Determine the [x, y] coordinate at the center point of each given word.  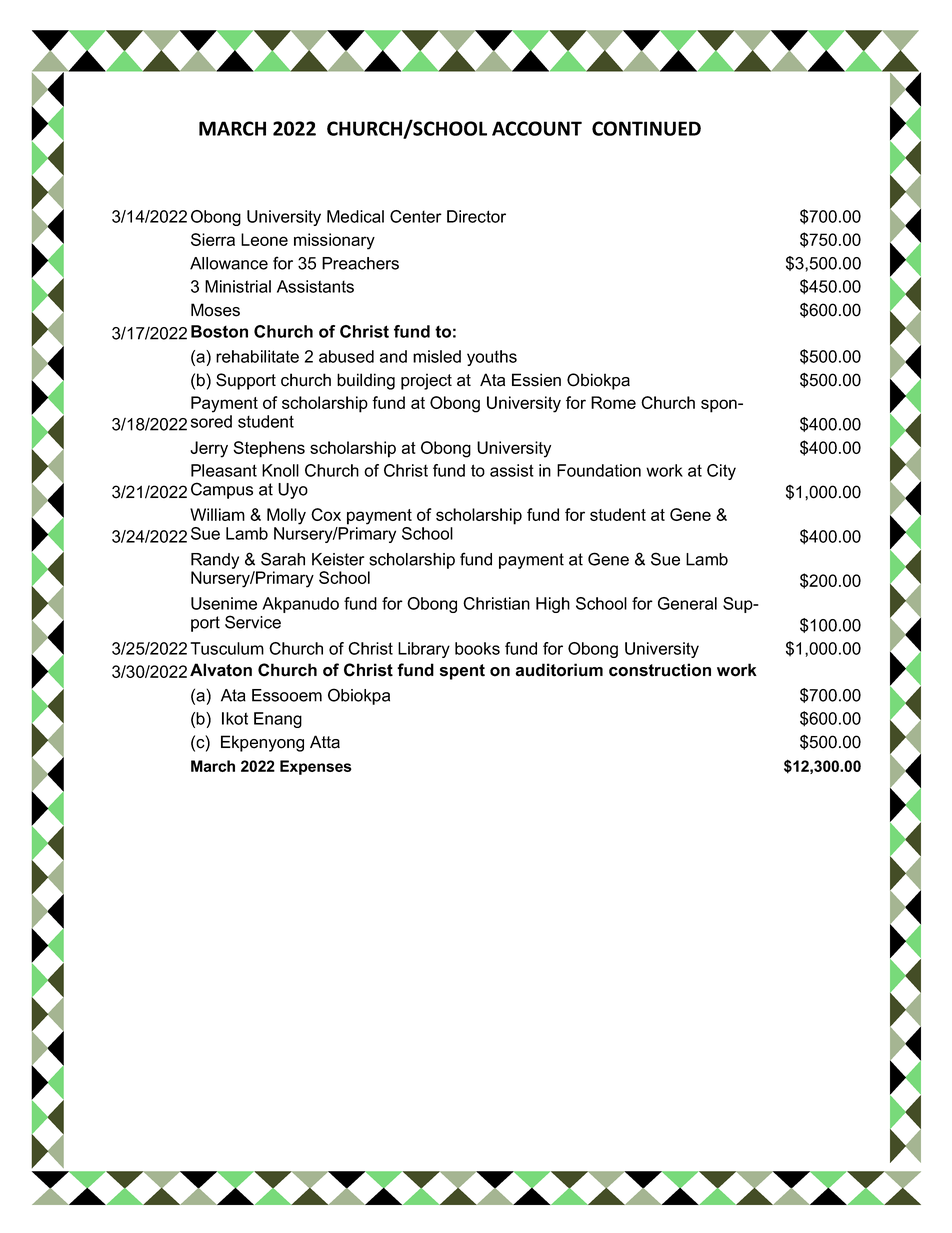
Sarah [283, 559]
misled [437, 356]
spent [462, 672]
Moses [215, 310]
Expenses [316, 767]
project [426, 381]
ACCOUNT [537, 128]
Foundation [599, 470]
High [553, 605]
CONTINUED [646, 128]
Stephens [269, 449]
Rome [613, 402]
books [477, 648]
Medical [355, 216]
